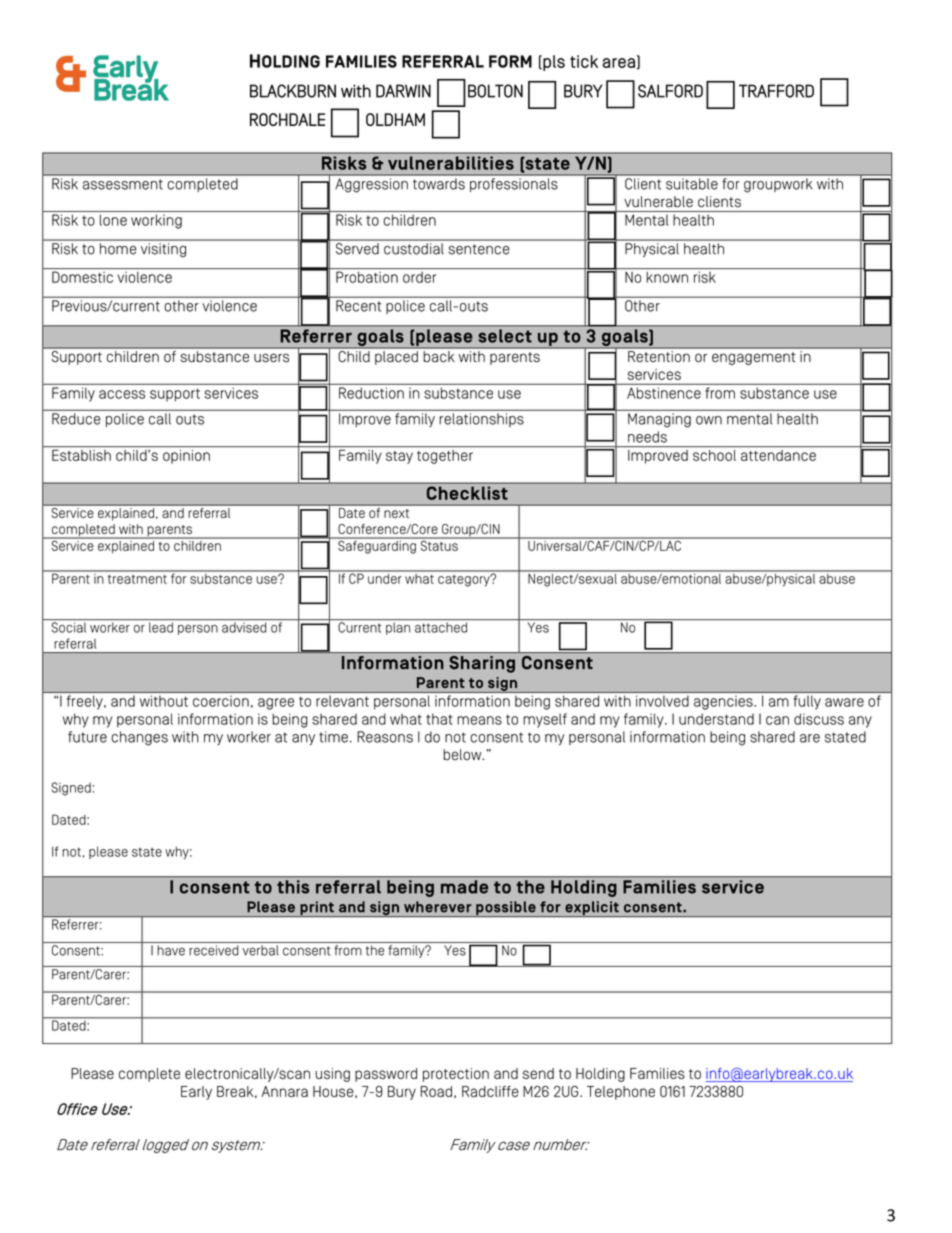 The width and height of the image is (952, 1233). What do you see at coordinates (171, 950) in the image?
I see `have` at bounding box center [171, 950].
